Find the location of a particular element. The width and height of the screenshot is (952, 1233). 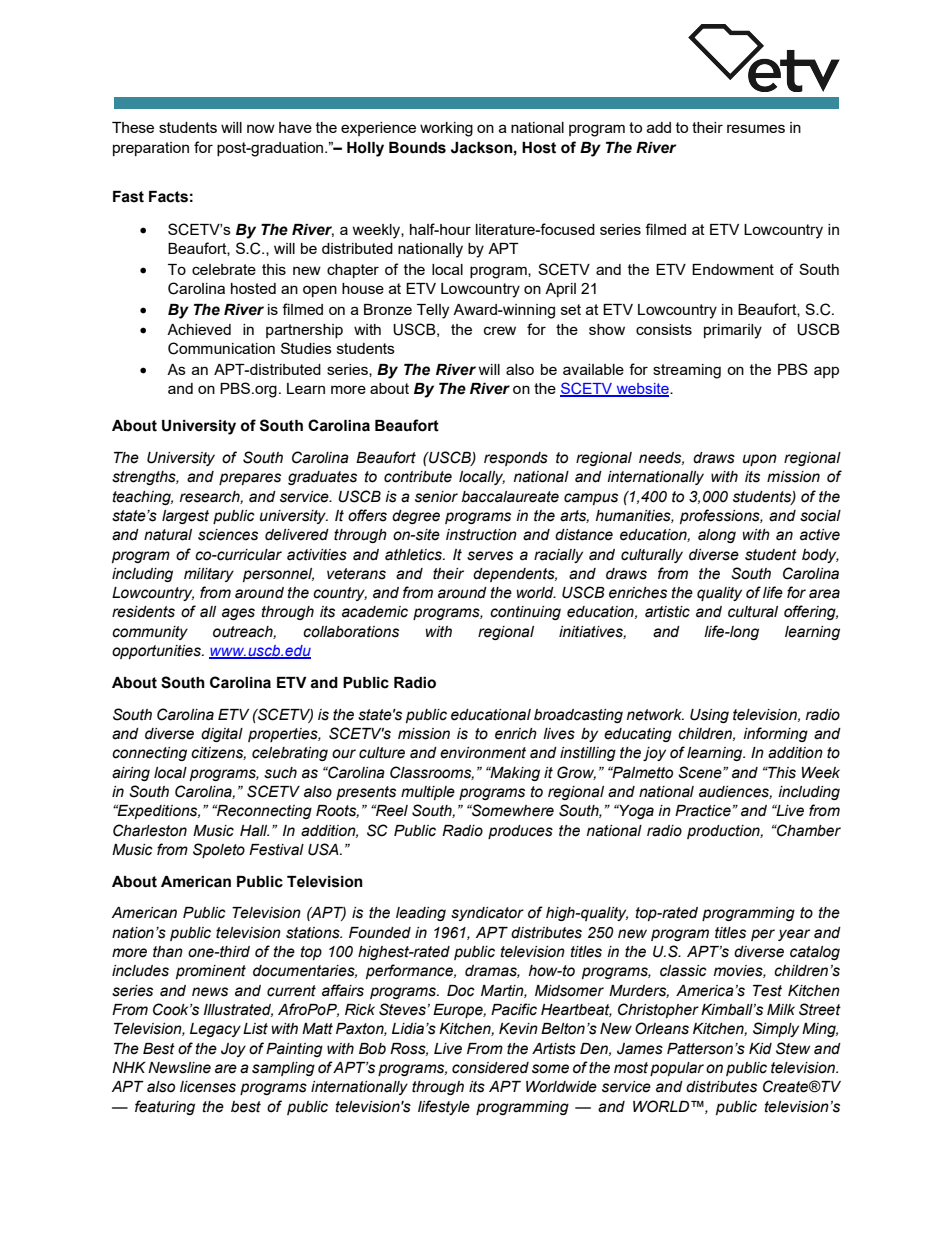

digital is located at coordinates (222, 735).
